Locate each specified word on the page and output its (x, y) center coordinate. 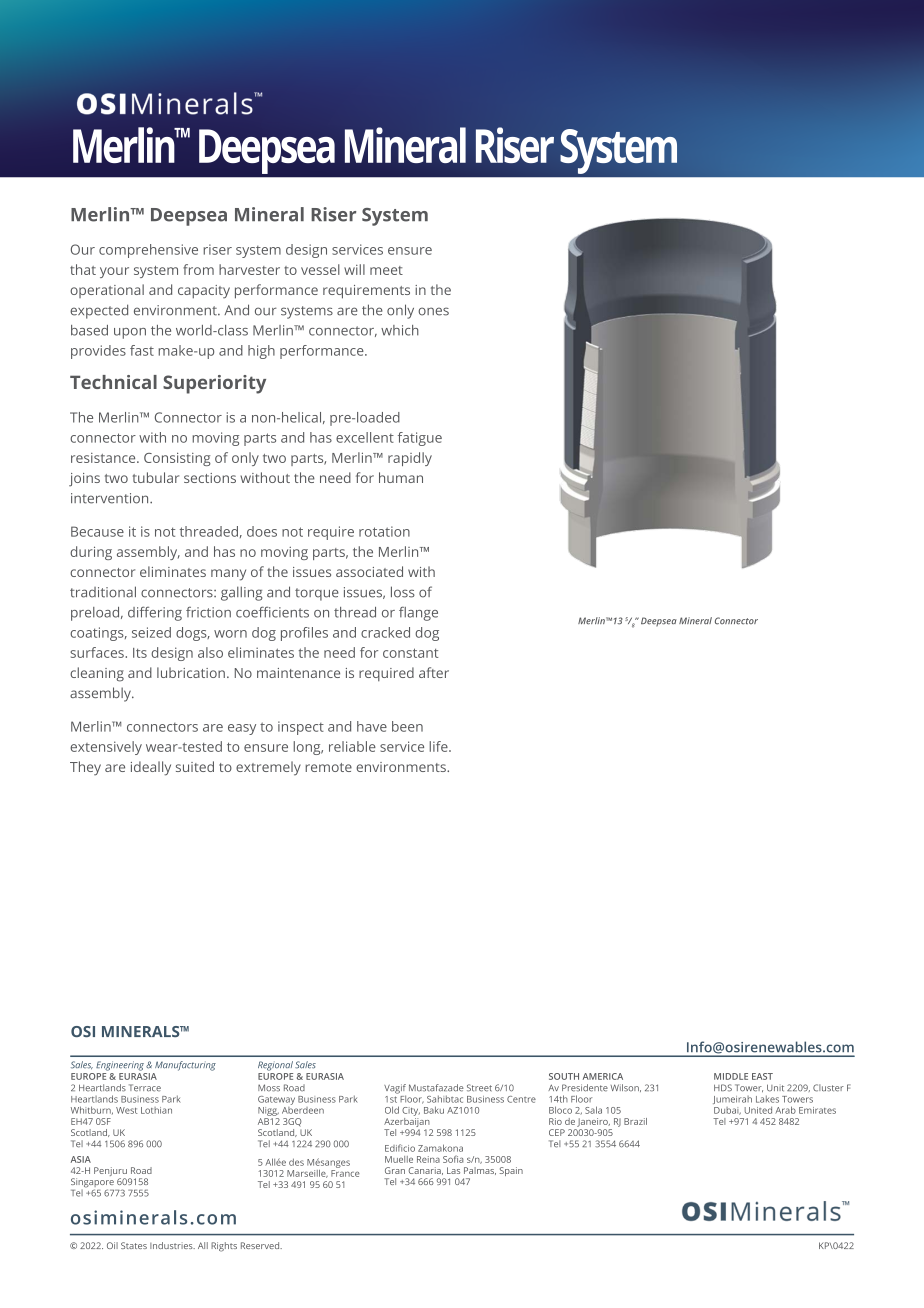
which (400, 330)
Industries (172, 1245)
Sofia (453, 1159)
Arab (785, 1110)
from (198, 269)
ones (433, 311)
